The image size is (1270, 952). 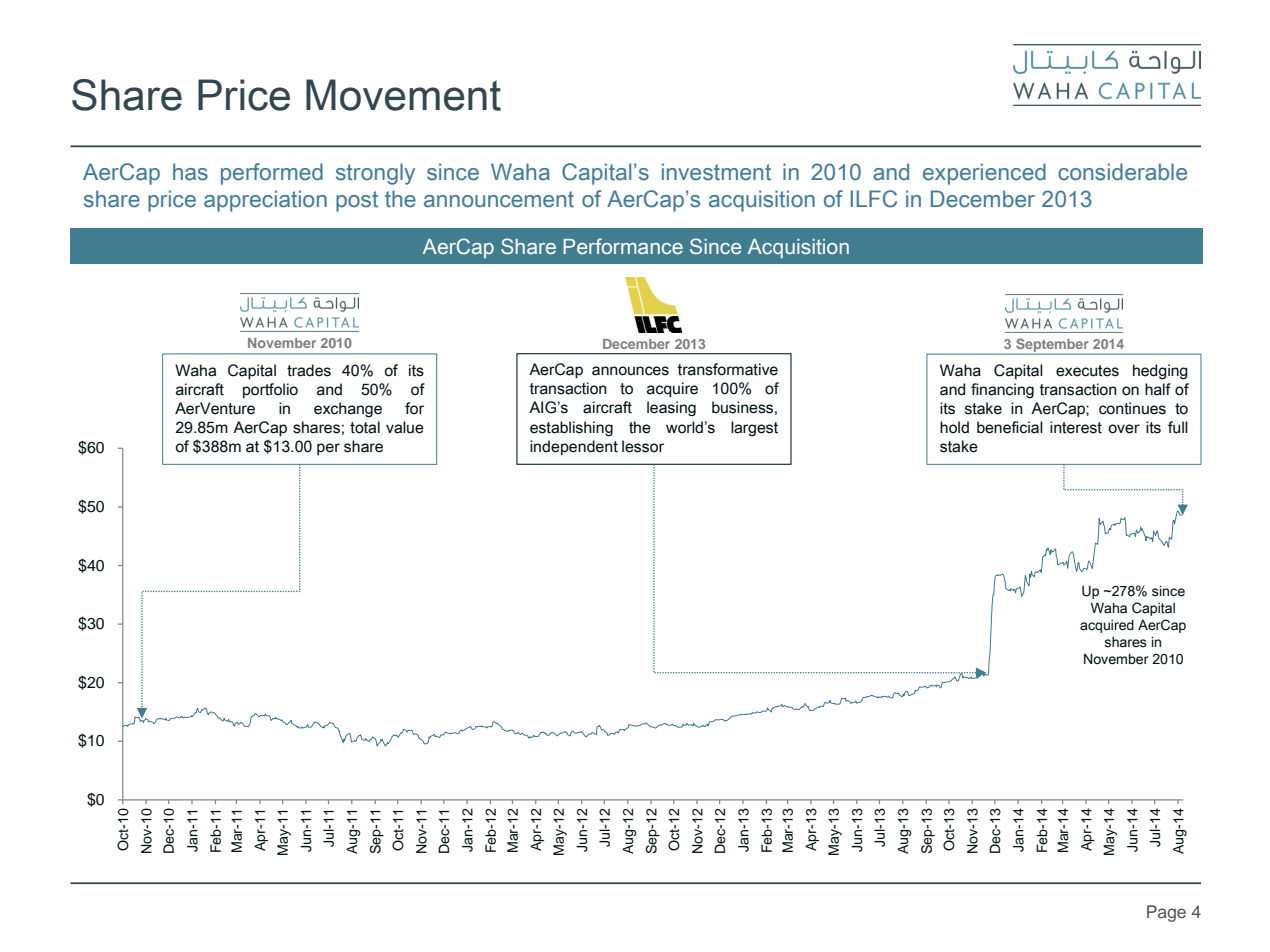 What do you see at coordinates (365, 427) in the image?
I see `total` at bounding box center [365, 427].
